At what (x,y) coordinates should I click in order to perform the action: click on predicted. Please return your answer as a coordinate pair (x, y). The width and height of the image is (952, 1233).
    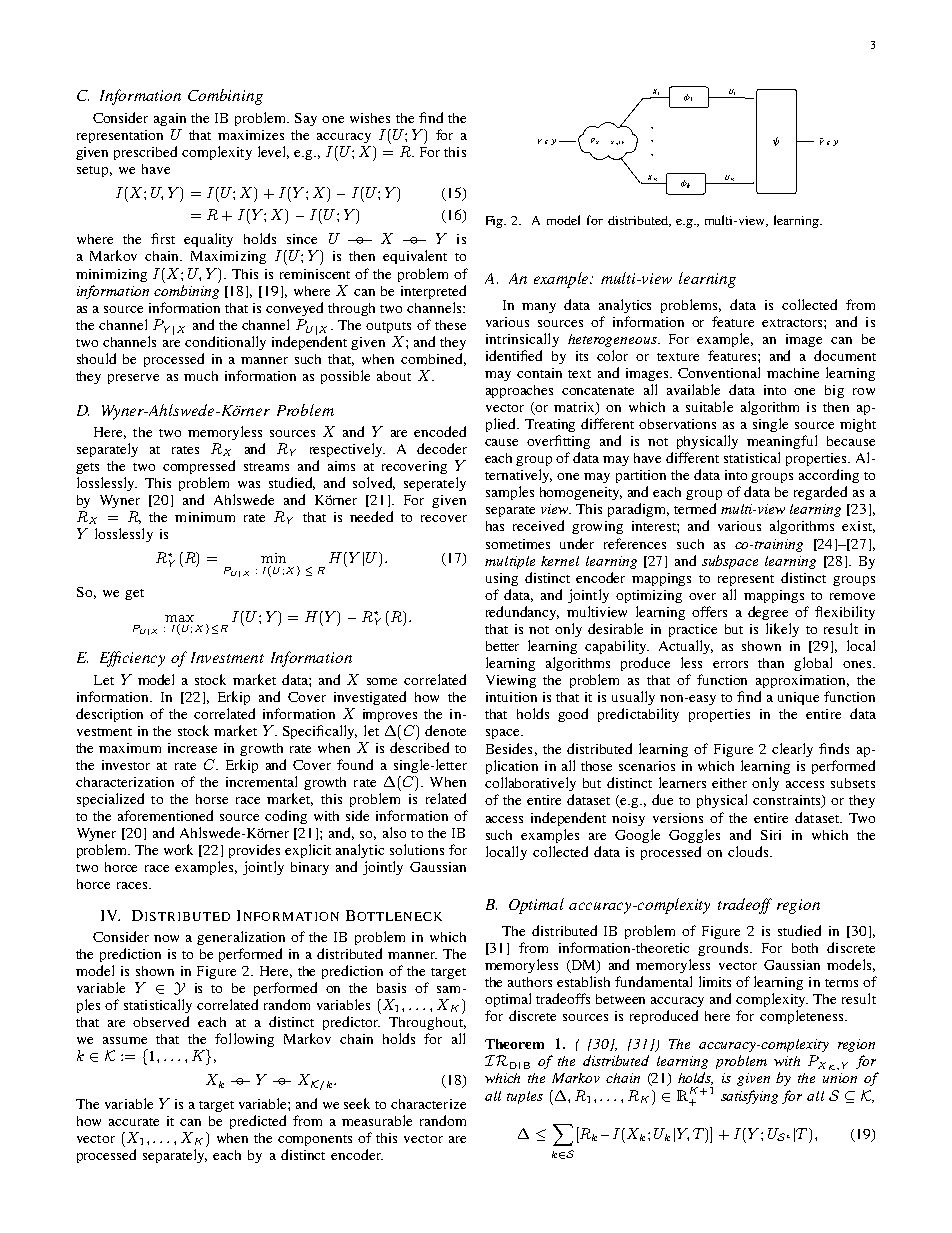
    Looking at the image, I should click on (258, 1122).
